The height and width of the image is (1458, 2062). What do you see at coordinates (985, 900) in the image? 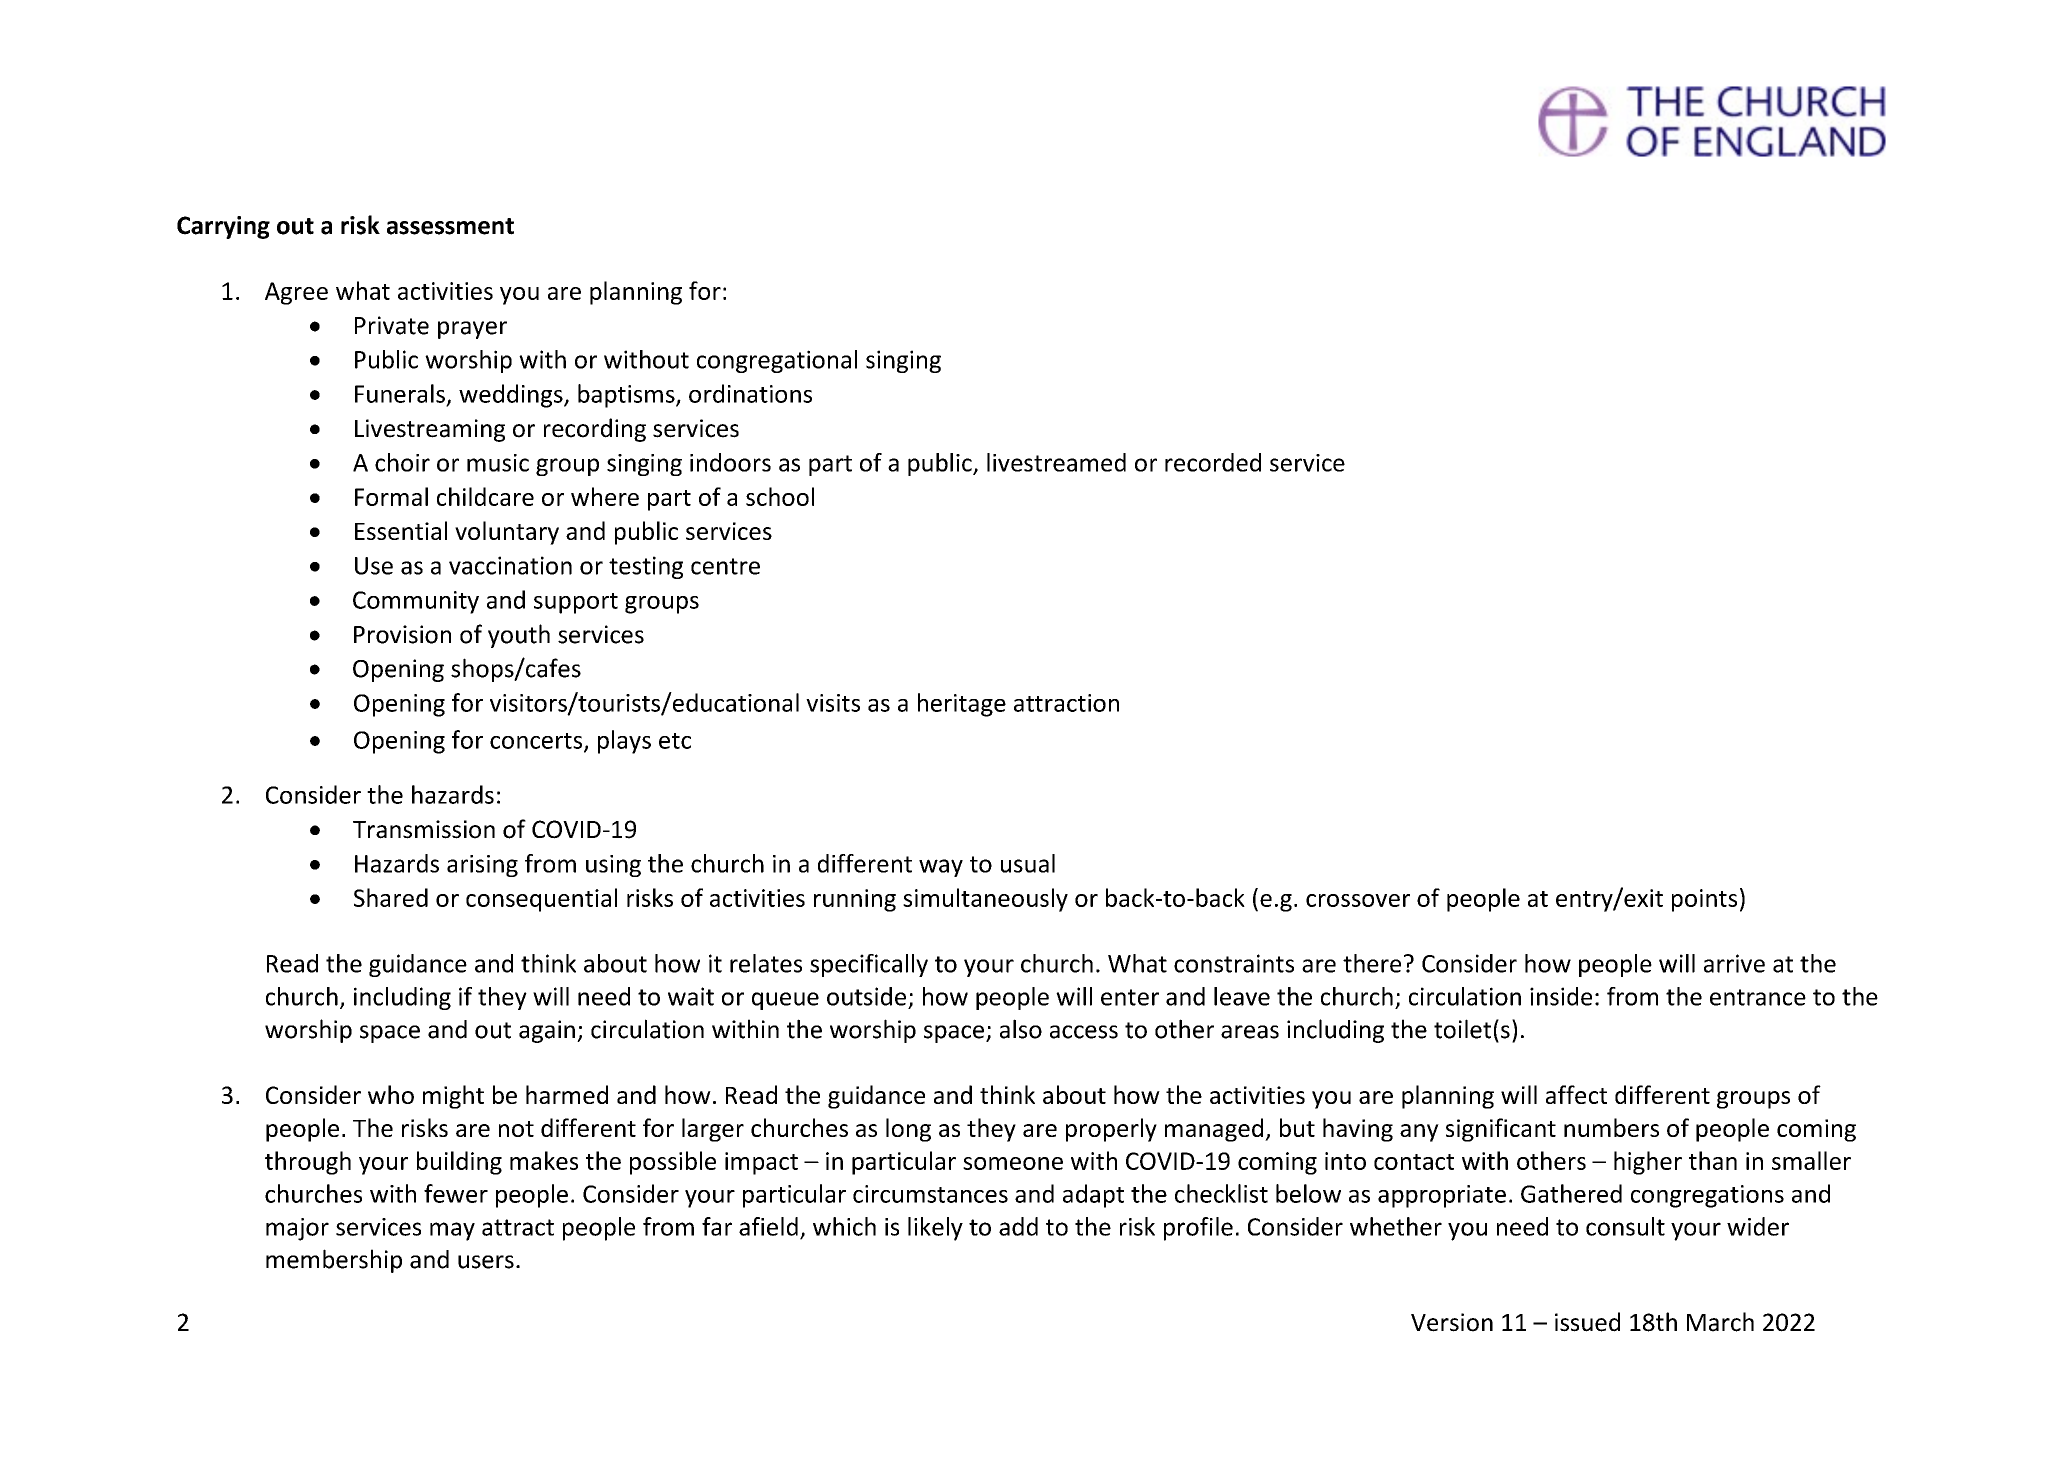
I see `simultaneously` at bounding box center [985, 900].
